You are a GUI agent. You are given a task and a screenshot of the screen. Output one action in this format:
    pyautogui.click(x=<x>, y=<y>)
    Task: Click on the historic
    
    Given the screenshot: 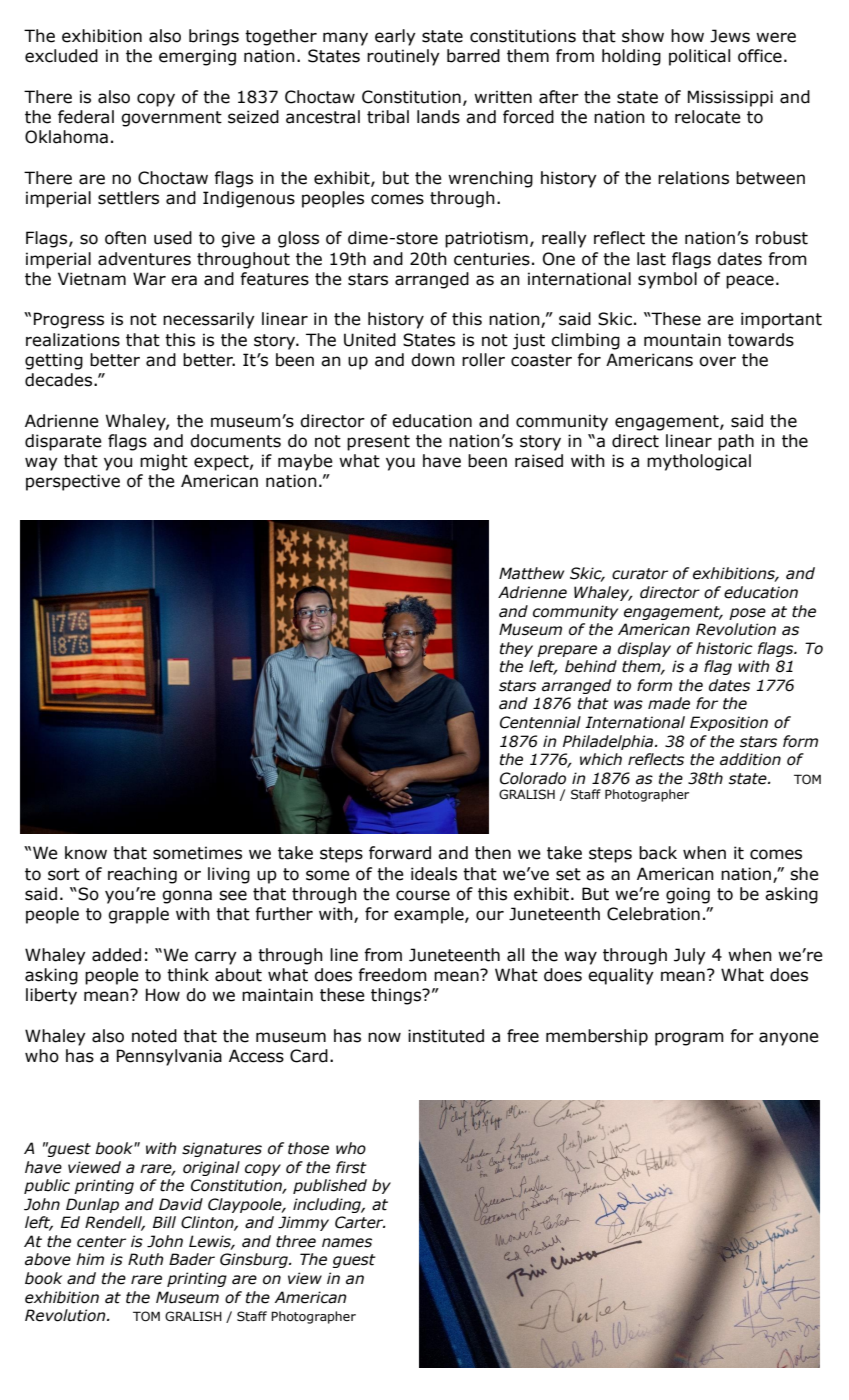 What is the action you would take?
    pyautogui.click(x=724, y=648)
